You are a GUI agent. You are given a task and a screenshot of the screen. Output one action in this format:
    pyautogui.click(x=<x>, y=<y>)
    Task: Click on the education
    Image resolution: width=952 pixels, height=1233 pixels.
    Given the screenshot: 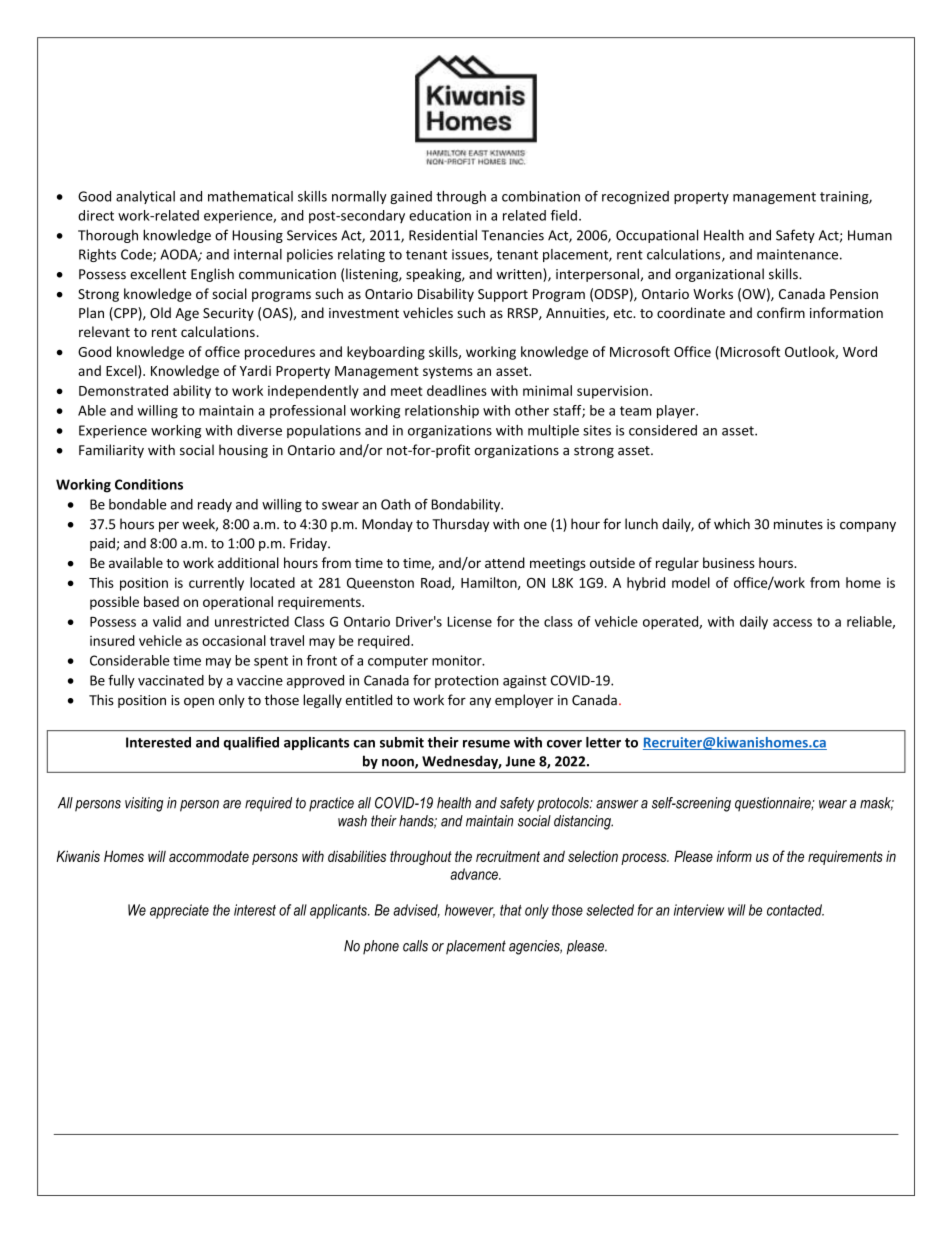 What is the action you would take?
    pyautogui.click(x=440, y=215)
